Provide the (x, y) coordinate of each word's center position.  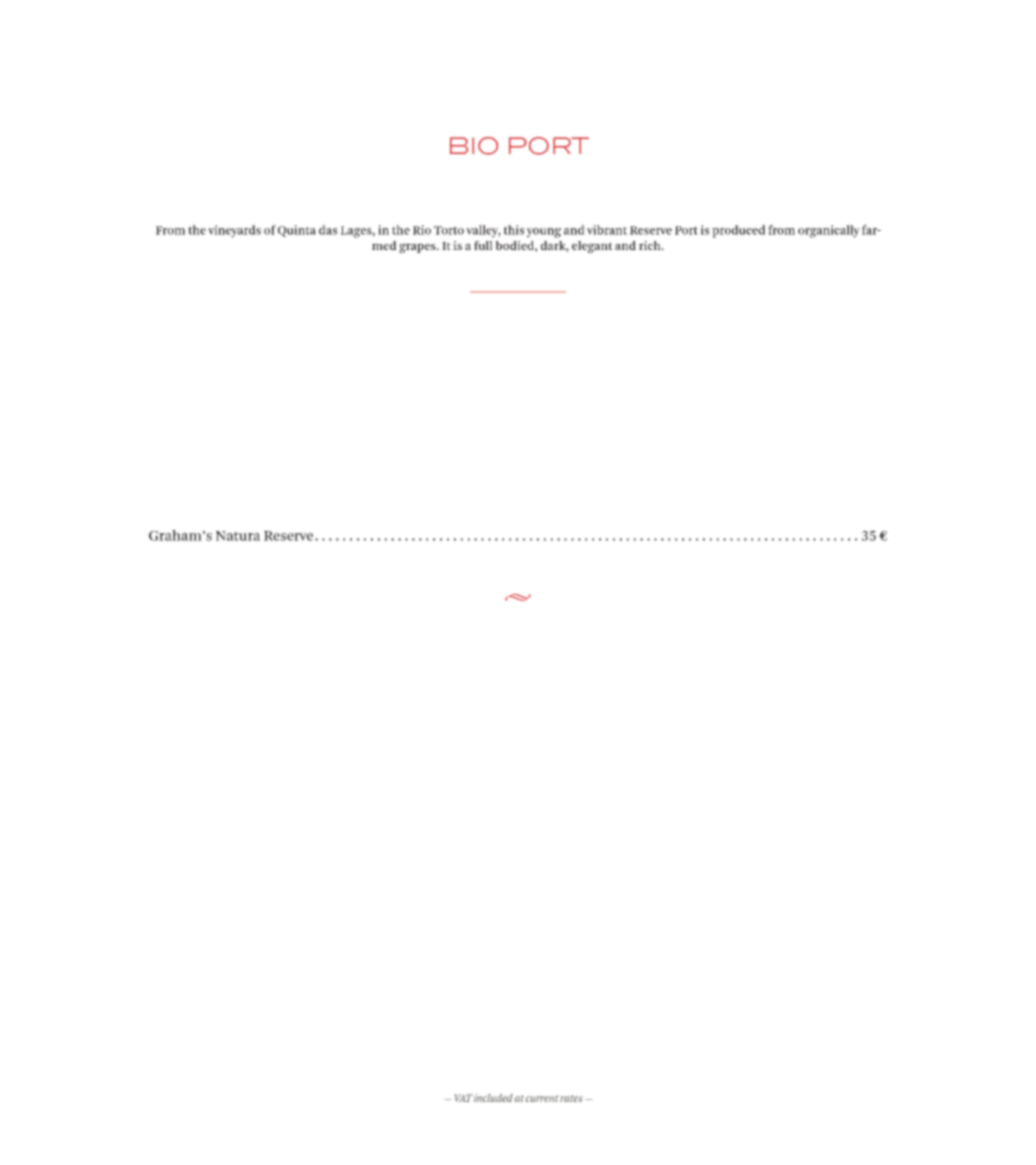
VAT (464, 1098)
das (328, 230)
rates (571, 1098)
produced (738, 231)
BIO (474, 146)
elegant (592, 247)
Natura (238, 536)
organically (829, 231)
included (493, 1098)
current (542, 1098)
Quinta (297, 231)
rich (651, 245)
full (483, 245)
